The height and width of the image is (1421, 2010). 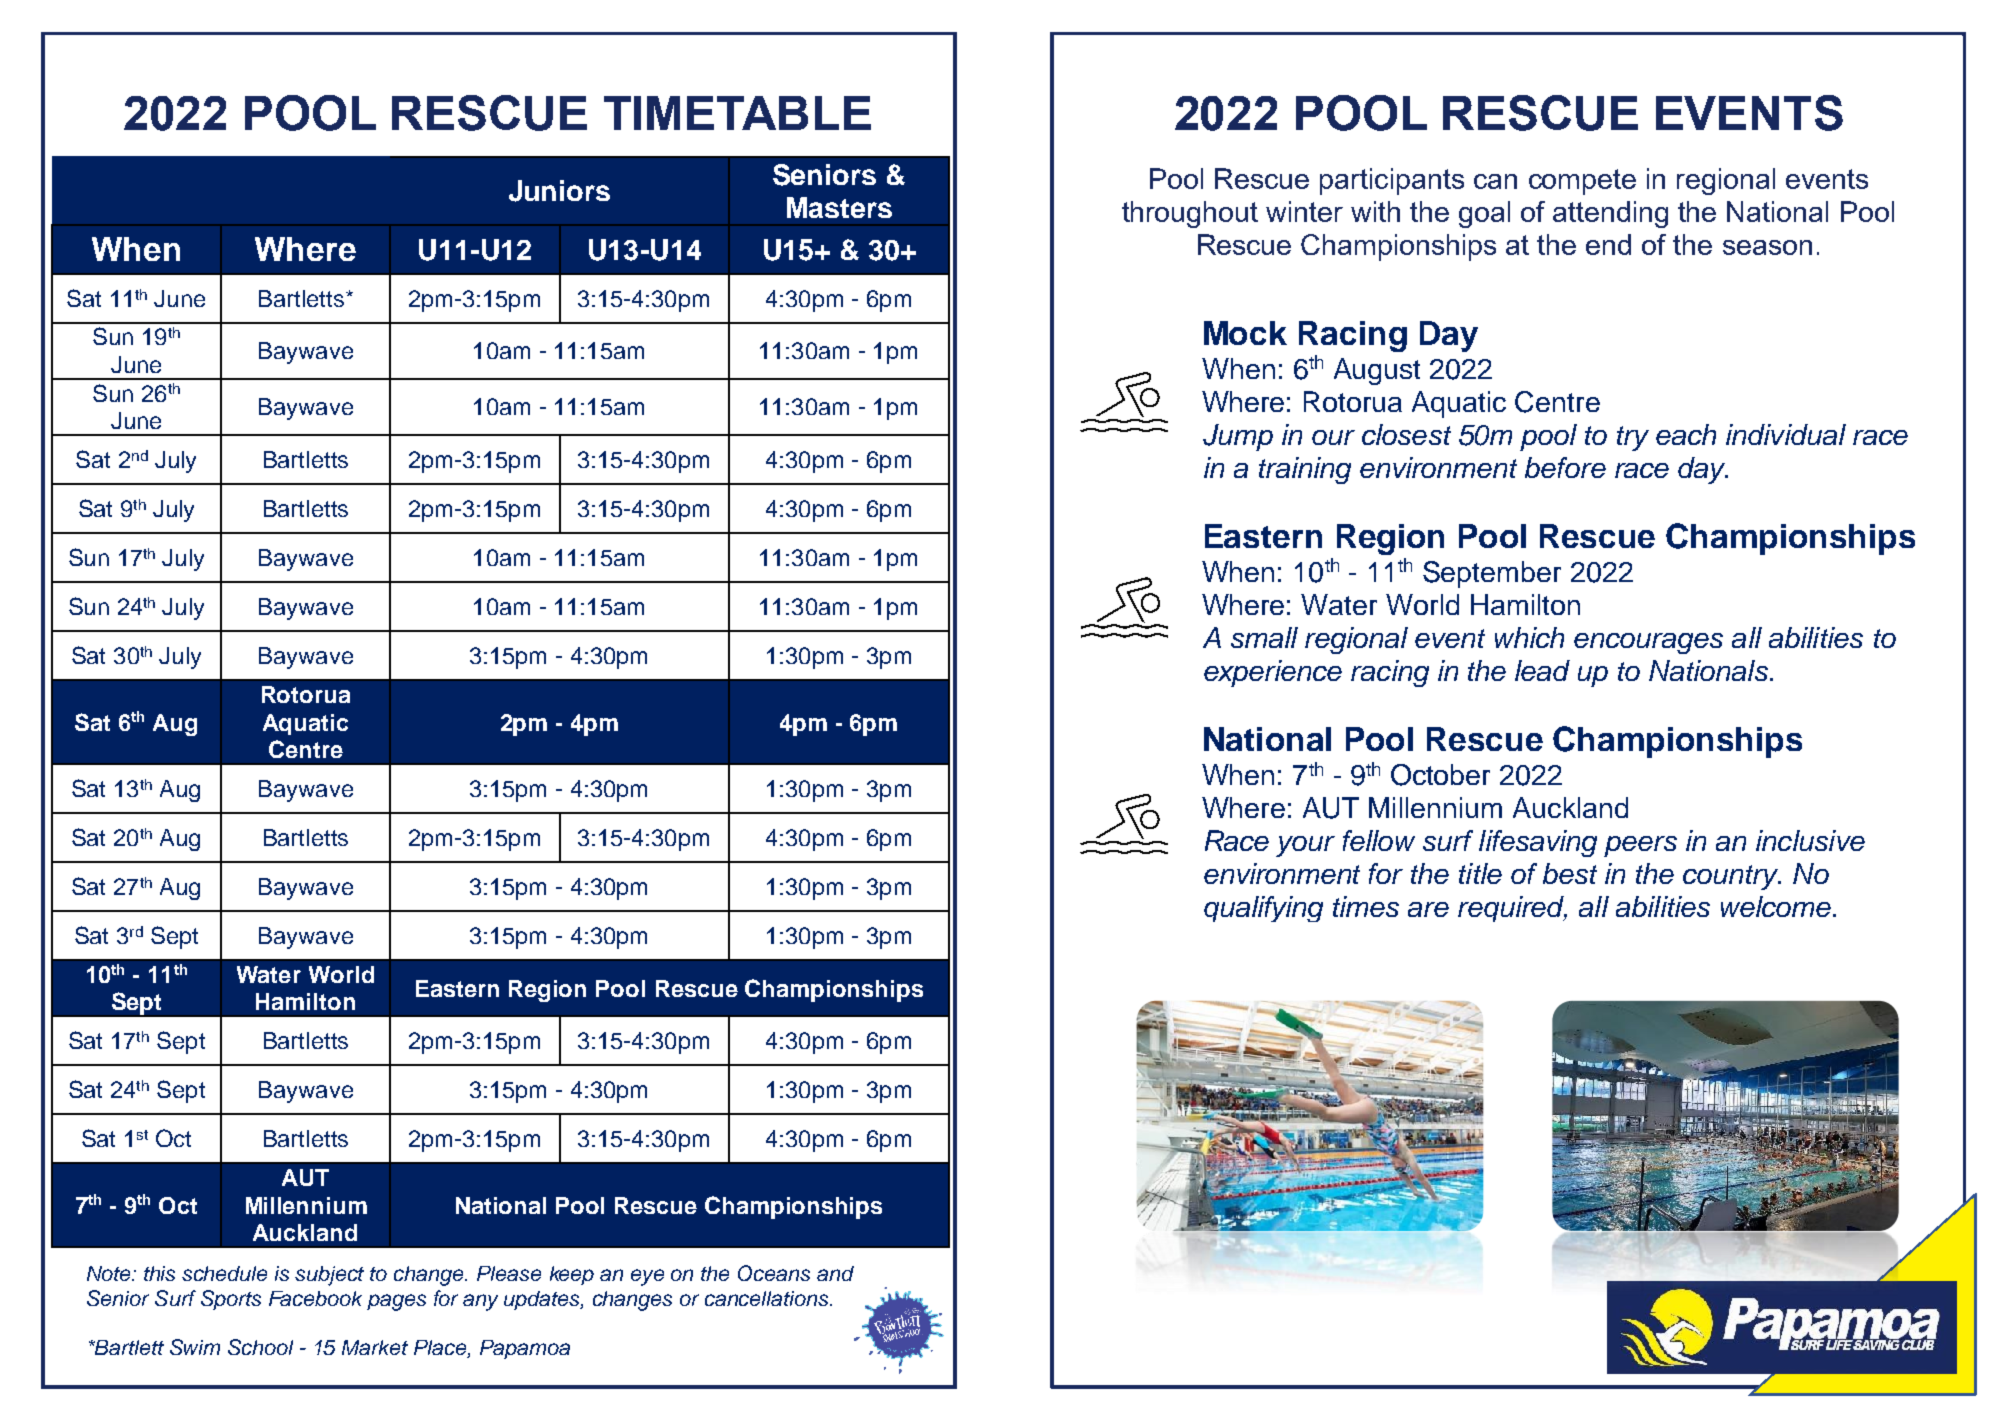 I want to click on Masters, so click(x=839, y=207).
